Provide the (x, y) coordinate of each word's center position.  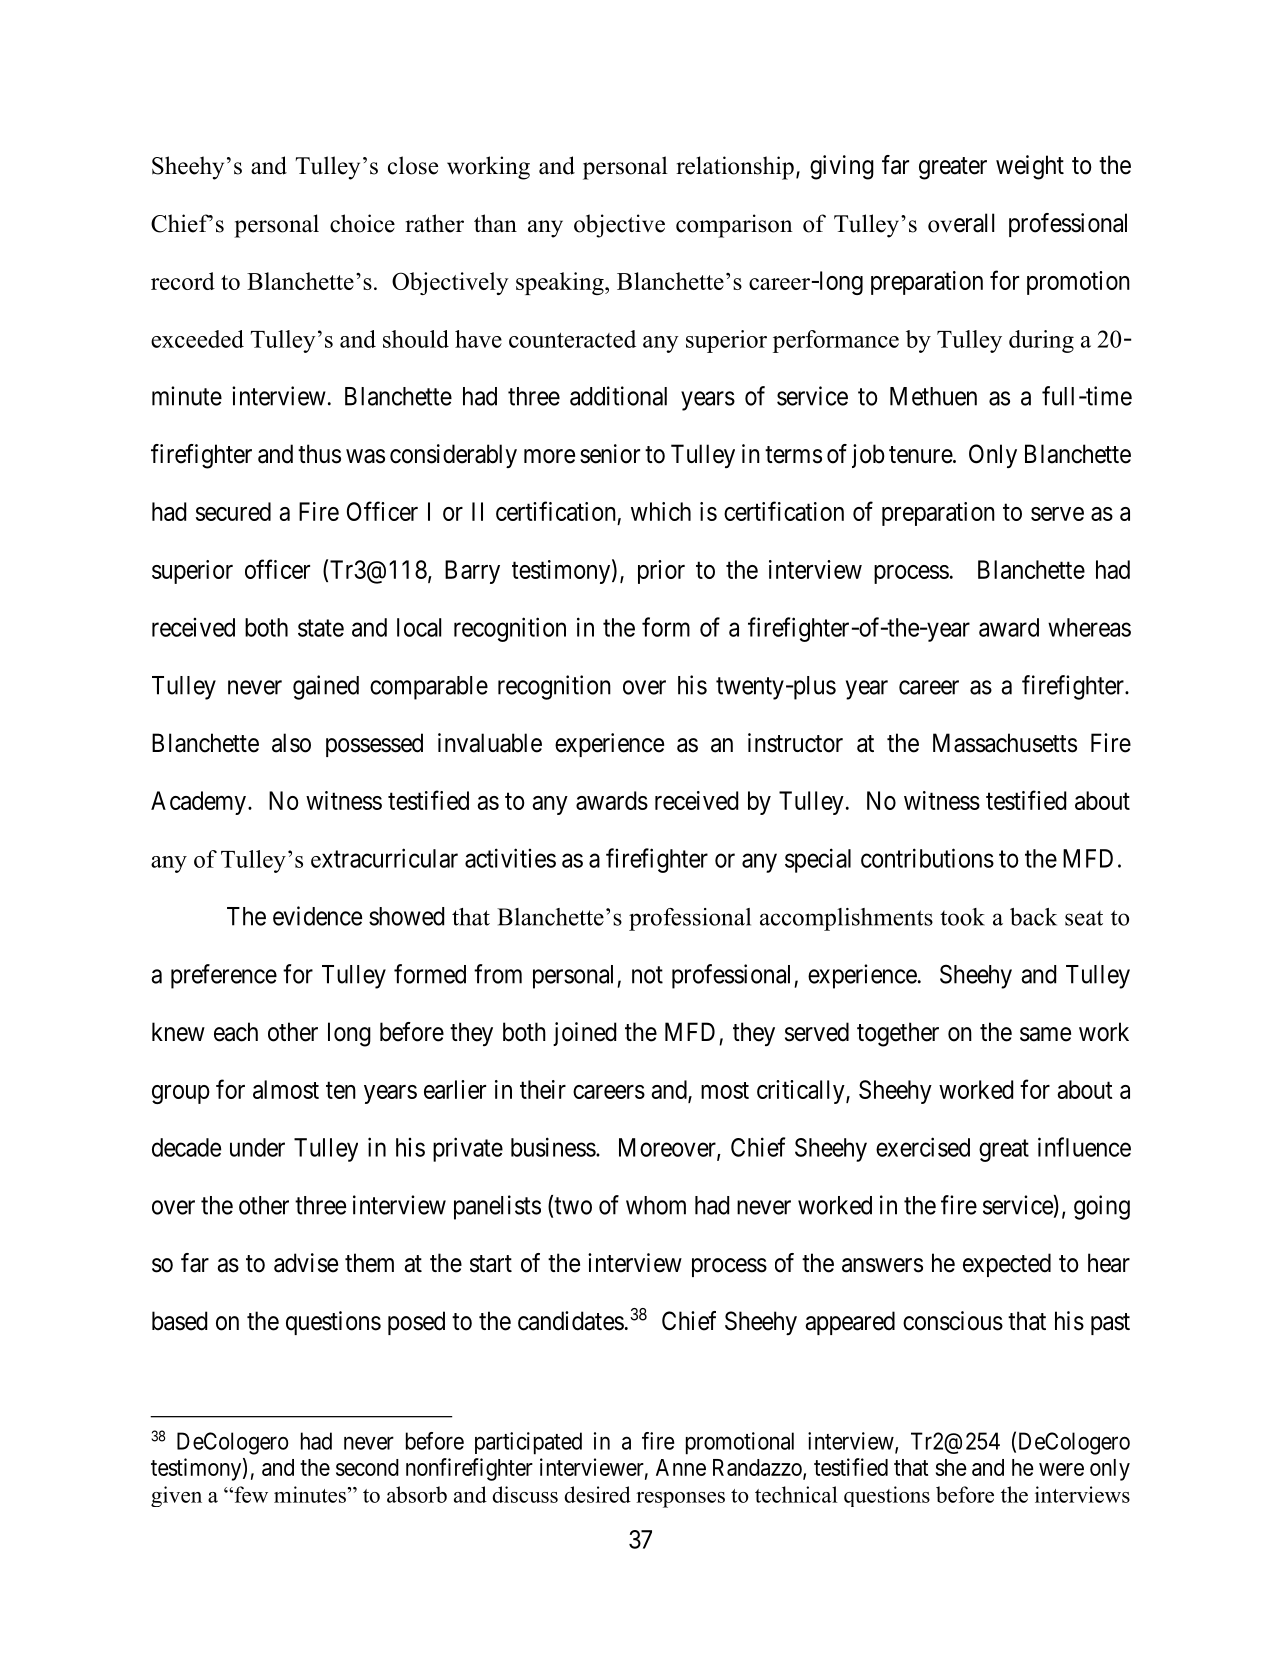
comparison (734, 226)
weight (1030, 167)
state (321, 628)
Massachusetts (1005, 743)
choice (362, 223)
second (367, 1467)
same (1045, 1034)
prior (661, 572)
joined (584, 1034)
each (236, 1032)
